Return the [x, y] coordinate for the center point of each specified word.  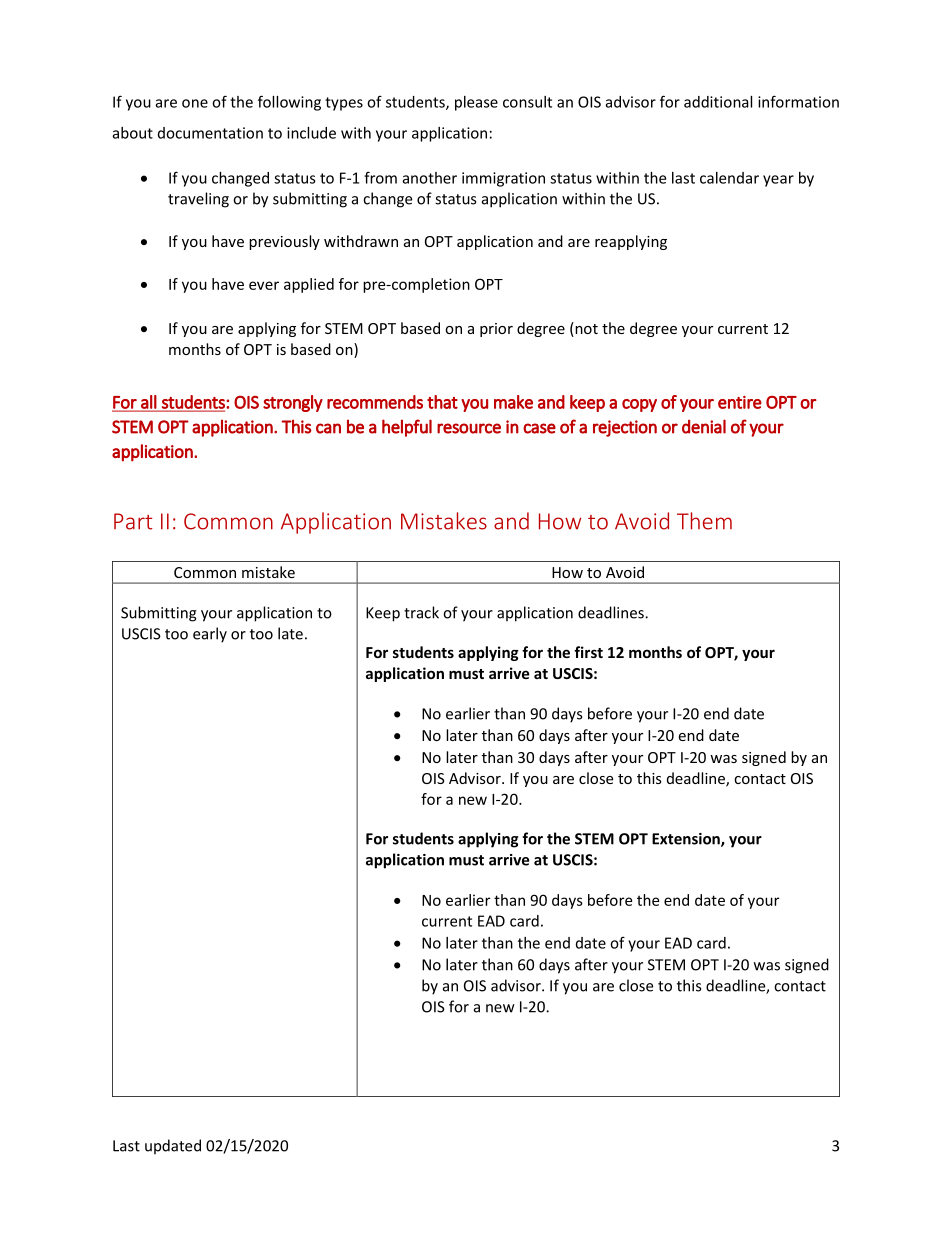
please [476, 103]
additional [718, 102]
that [442, 402]
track [421, 612]
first [588, 652]
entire [740, 402]
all [148, 403]
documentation [210, 133]
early [210, 635]
